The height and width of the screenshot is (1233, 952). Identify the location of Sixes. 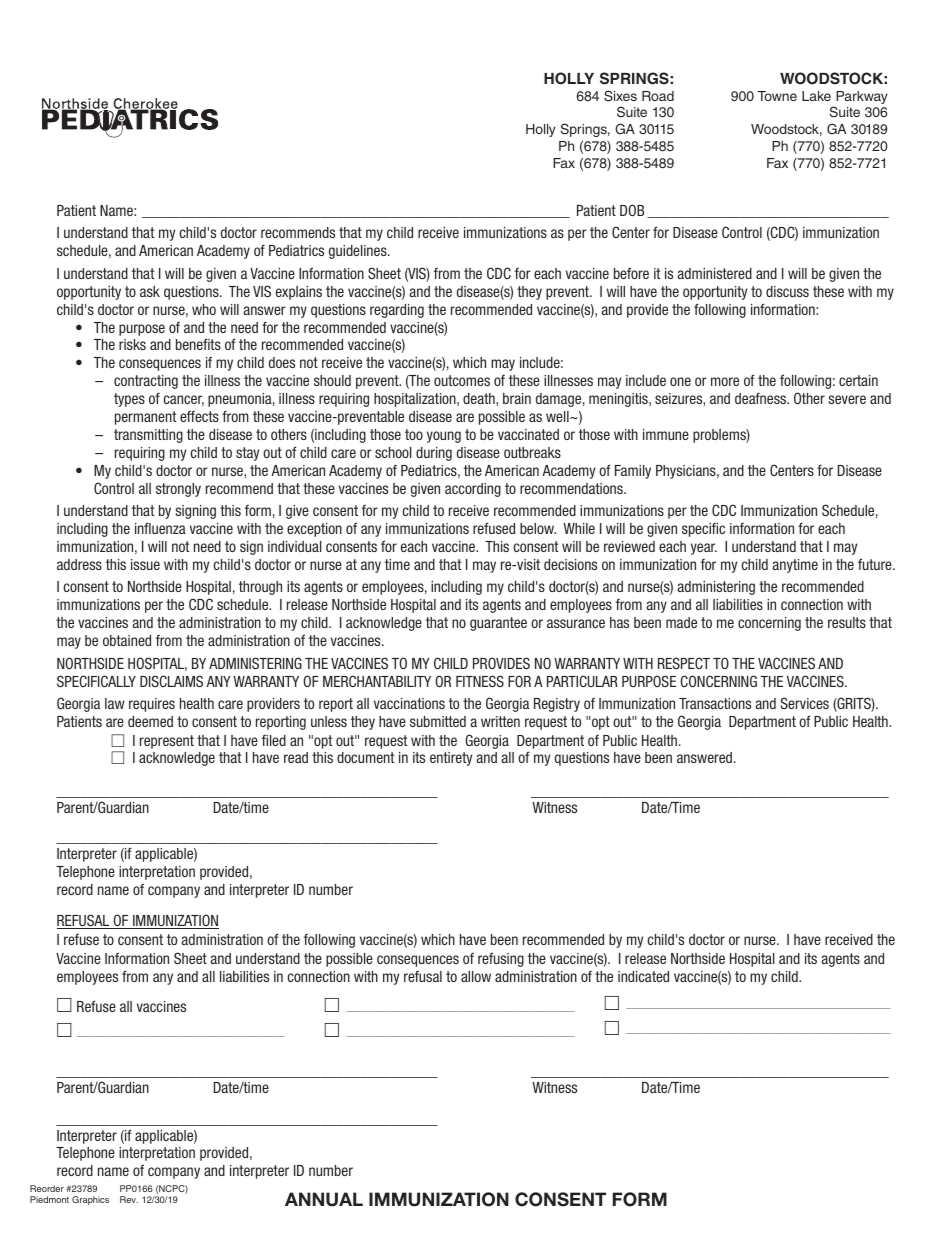
(620, 96).
